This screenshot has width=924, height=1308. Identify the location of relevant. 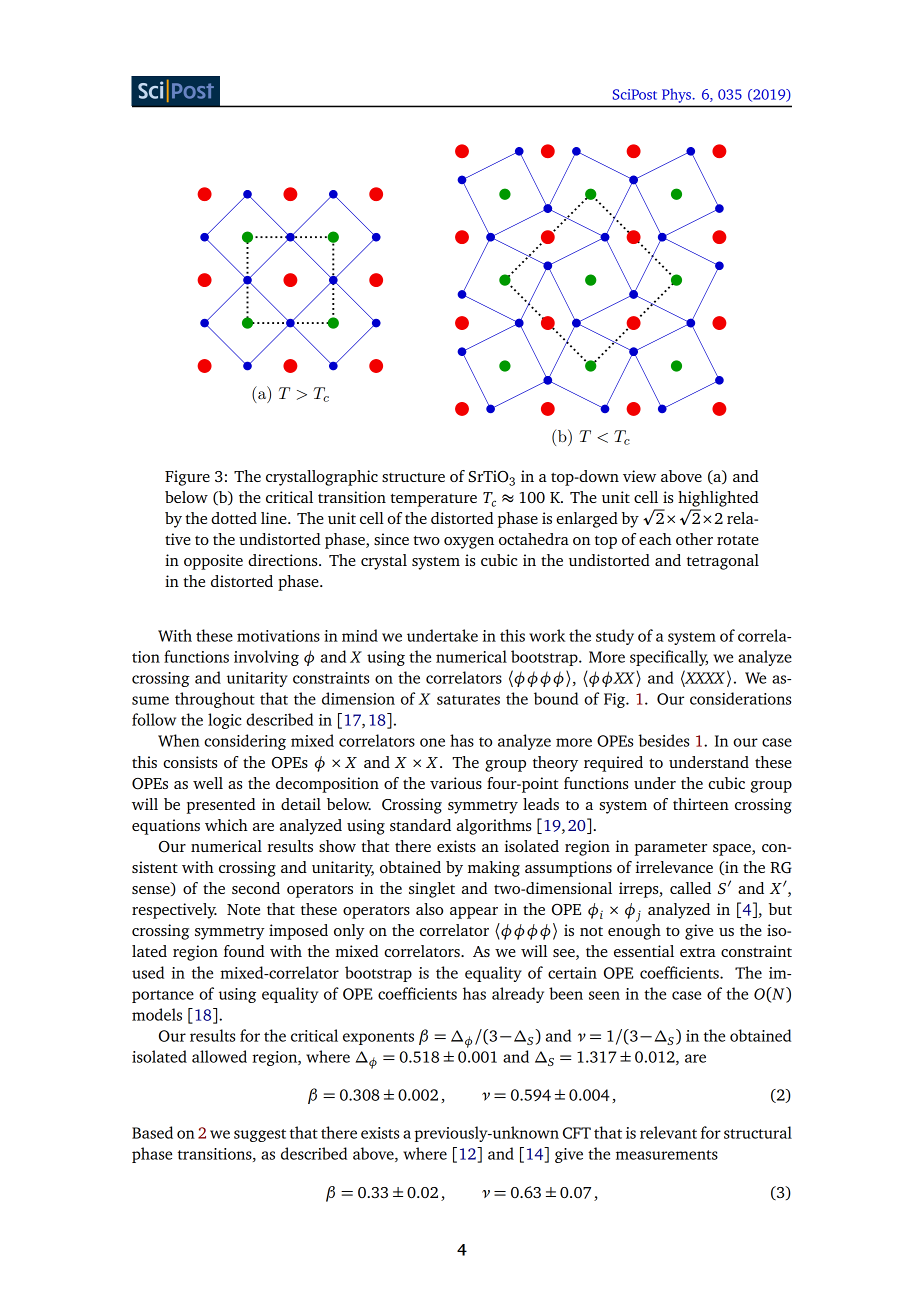
(668, 1132).
